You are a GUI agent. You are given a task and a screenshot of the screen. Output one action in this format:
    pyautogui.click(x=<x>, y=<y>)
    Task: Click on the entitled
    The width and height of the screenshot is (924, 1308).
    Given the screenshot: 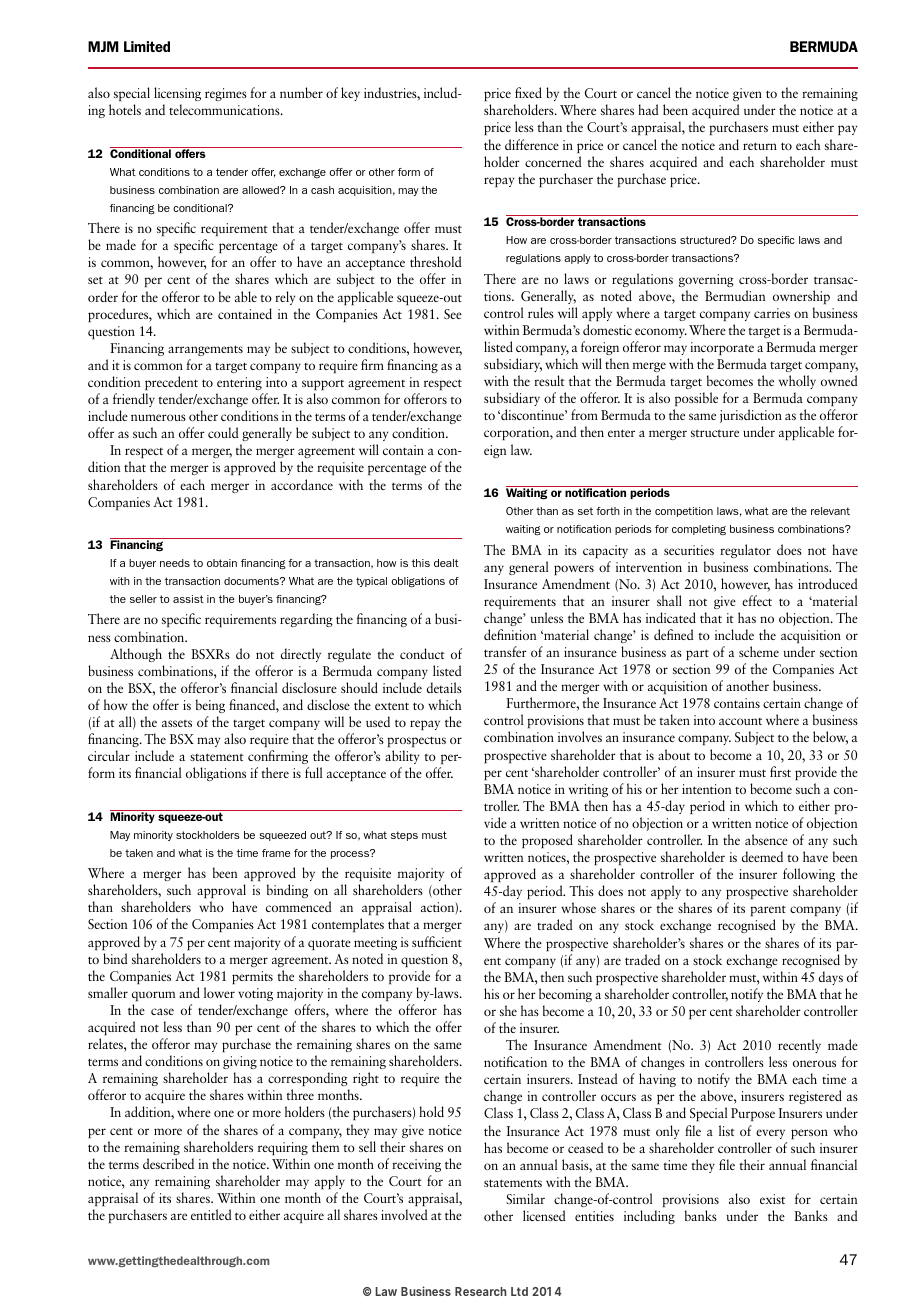 What is the action you would take?
    pyautogui.click(x=211, y=1214)
